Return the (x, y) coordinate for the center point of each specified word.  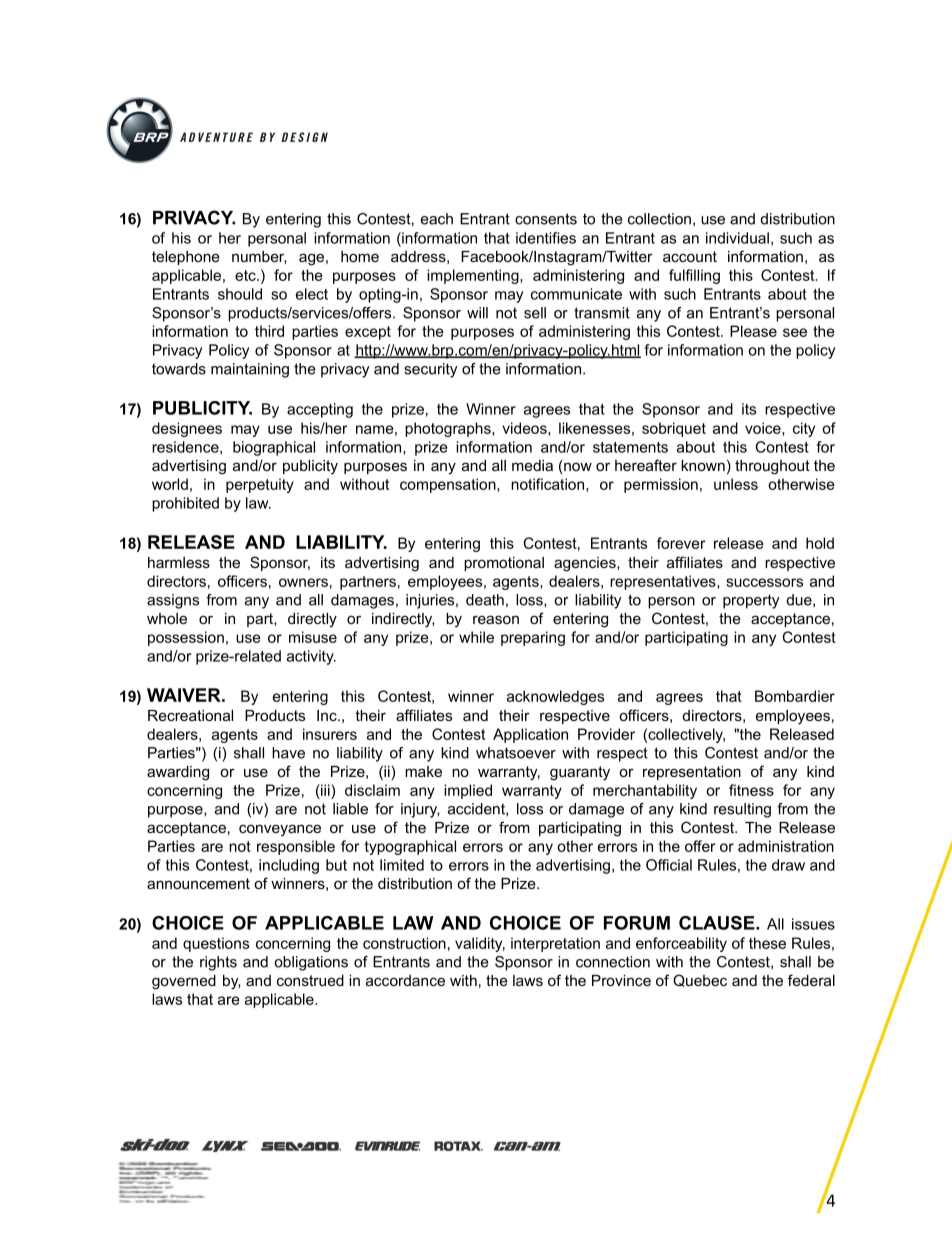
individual (737, 238)
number (259, 257)
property (751, 601)
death (485, 600)
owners (303, 582)
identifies (546, 238)
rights (218, 963)
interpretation (555, 944)
